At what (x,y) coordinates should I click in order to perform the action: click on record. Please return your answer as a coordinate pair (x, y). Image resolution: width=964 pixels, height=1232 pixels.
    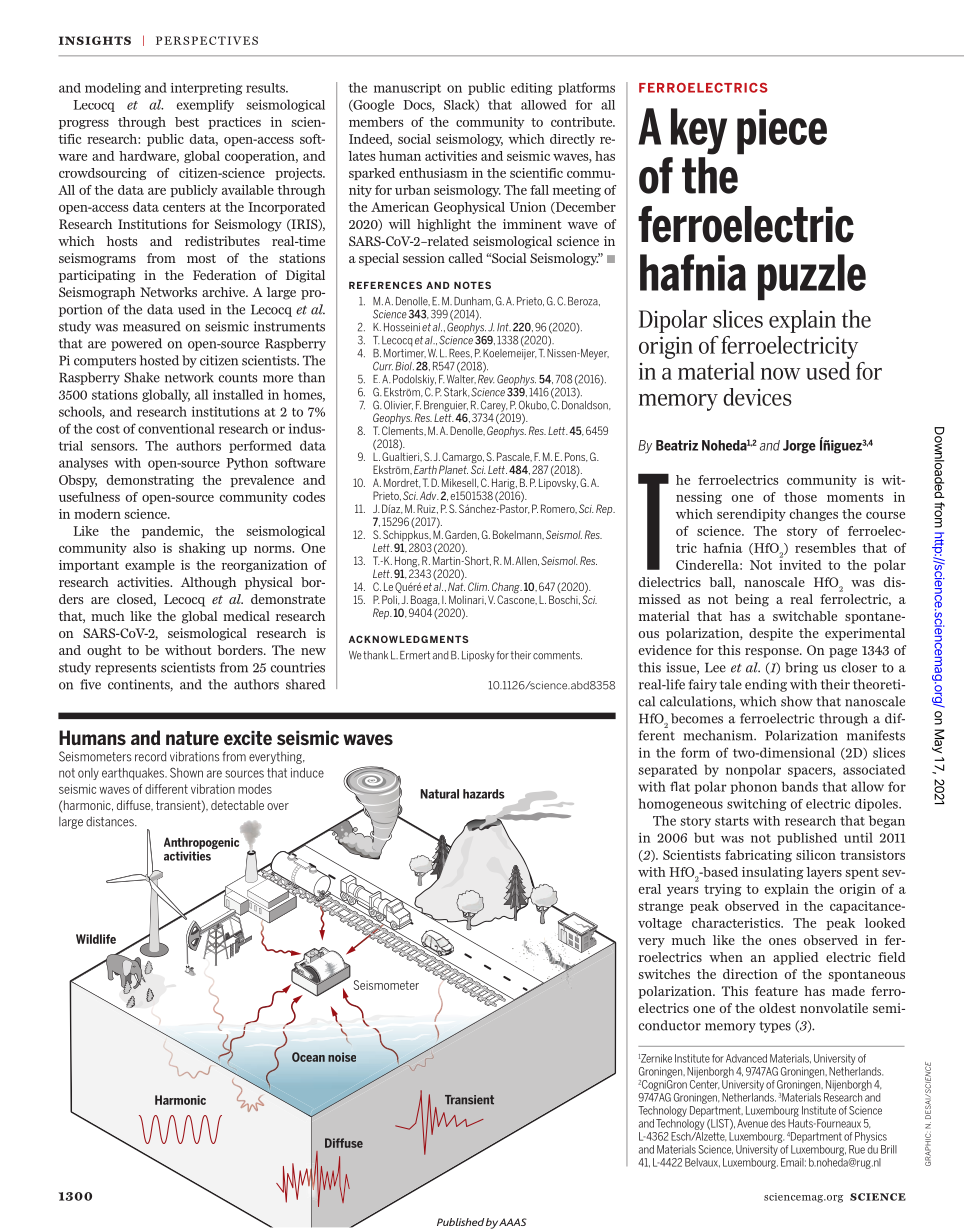
    Looking at the image, I should click on (150, 756).
